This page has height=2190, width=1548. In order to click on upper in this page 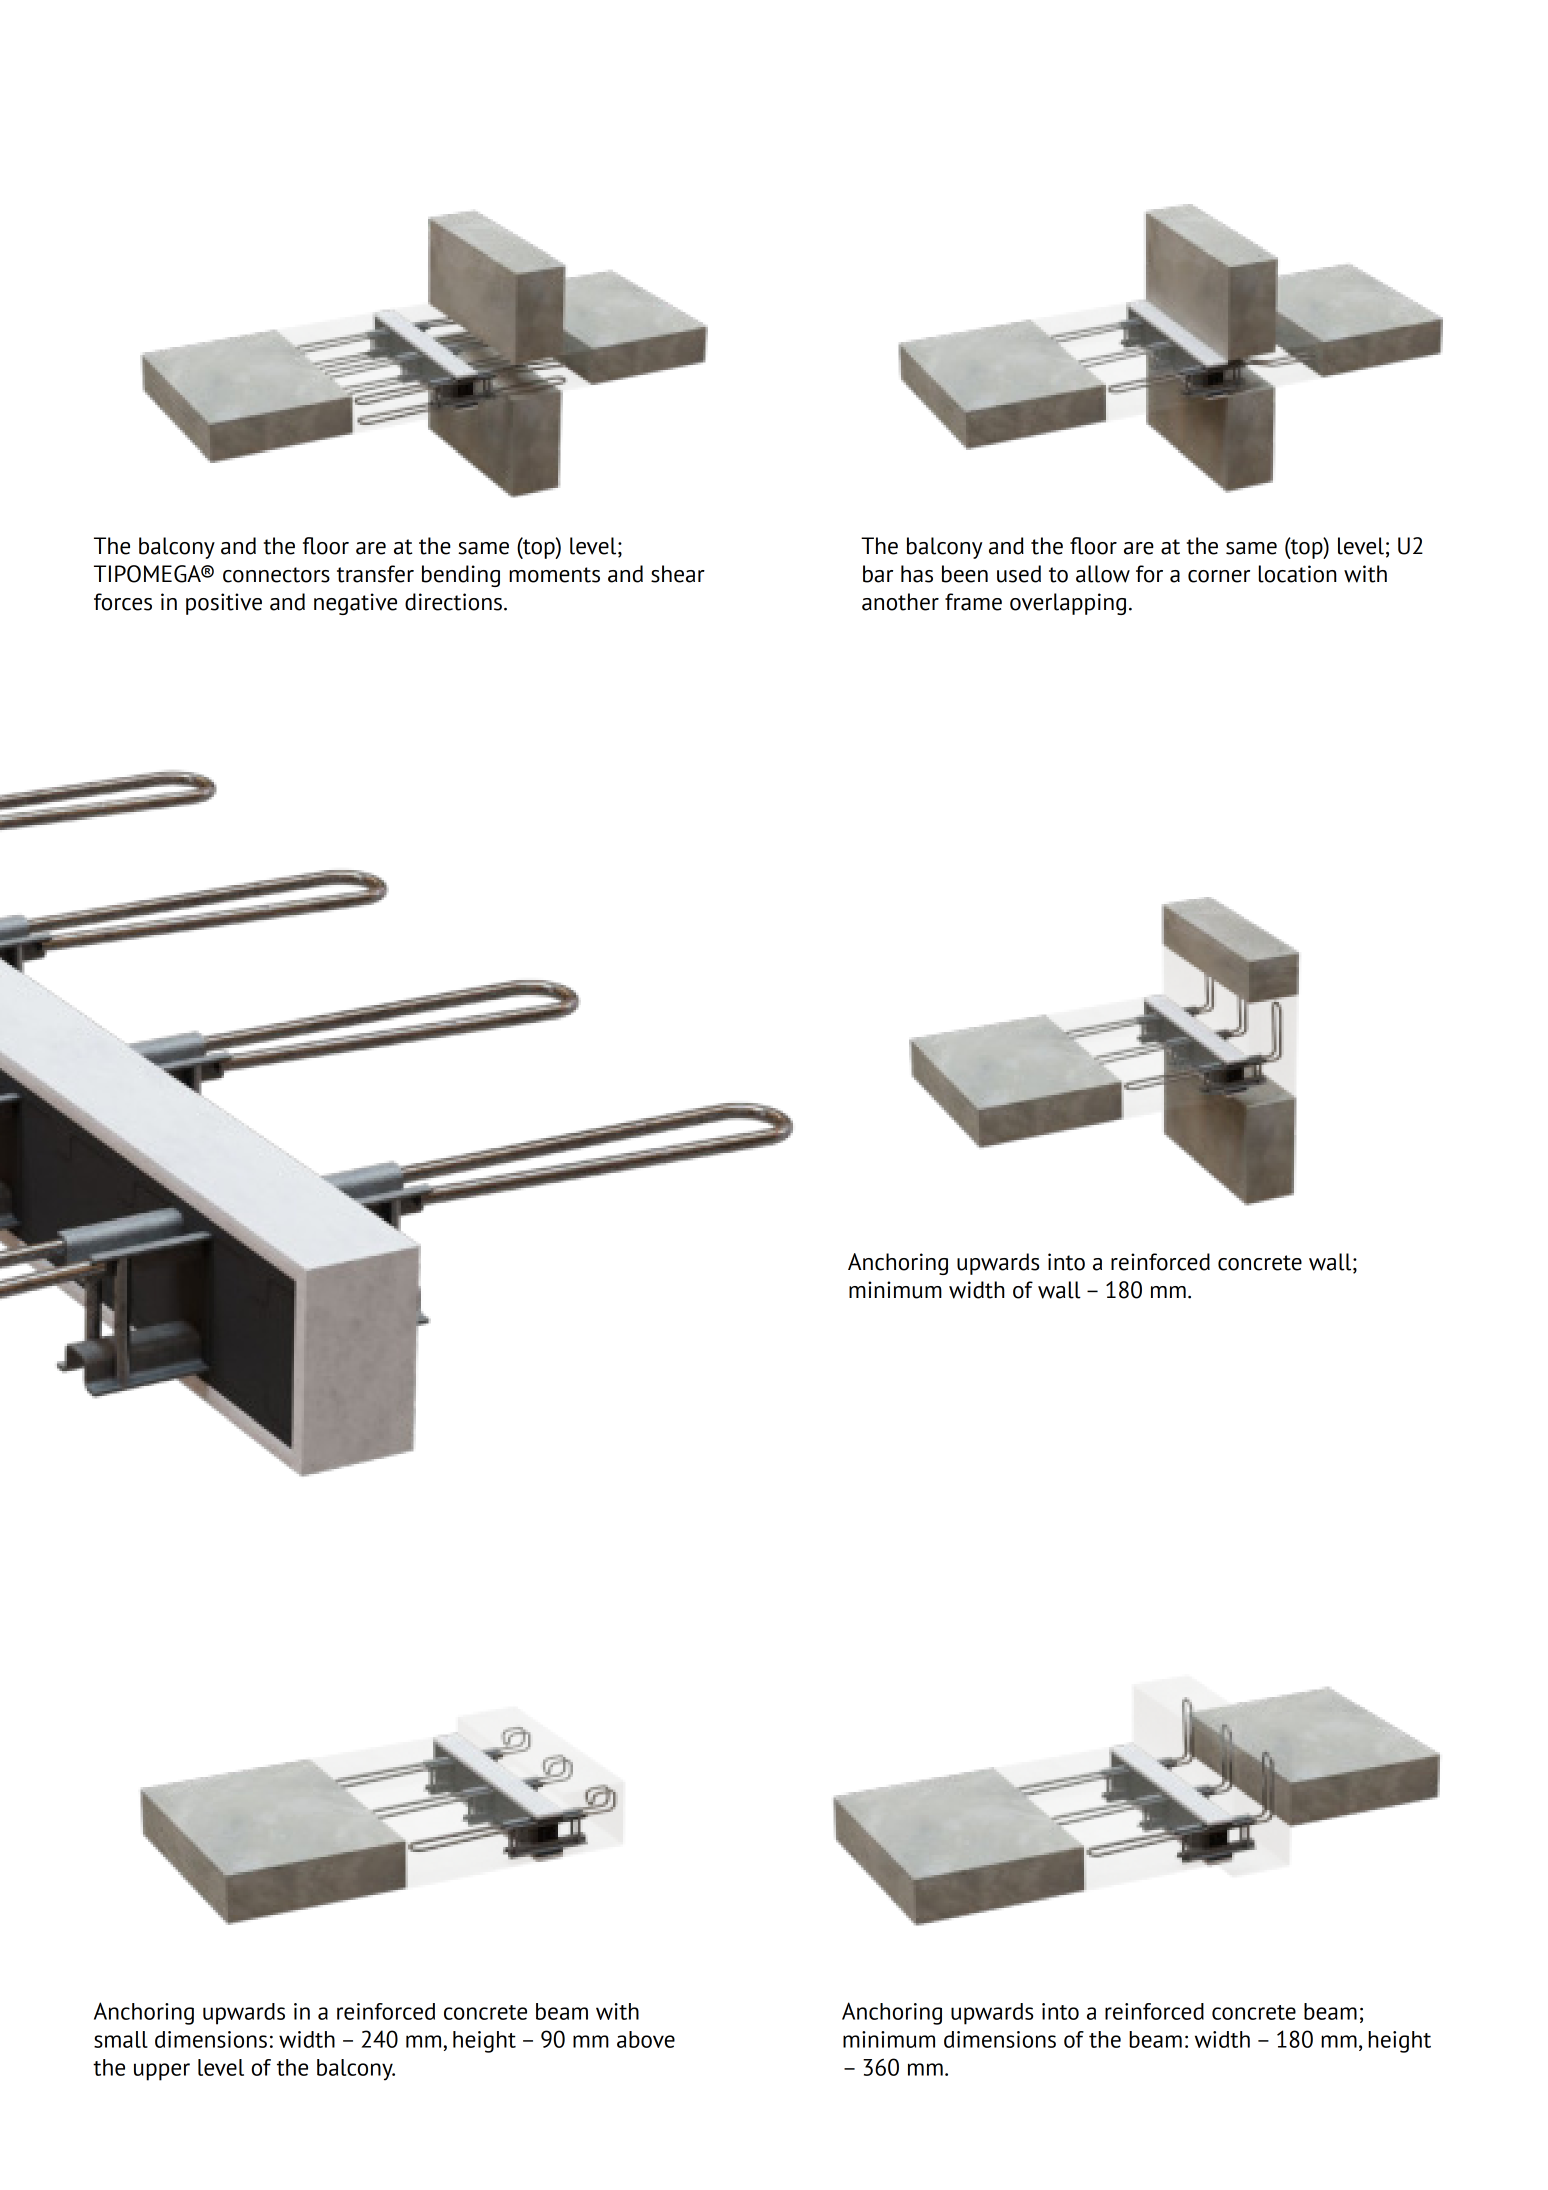, I will do `click(162, 2072)`.
